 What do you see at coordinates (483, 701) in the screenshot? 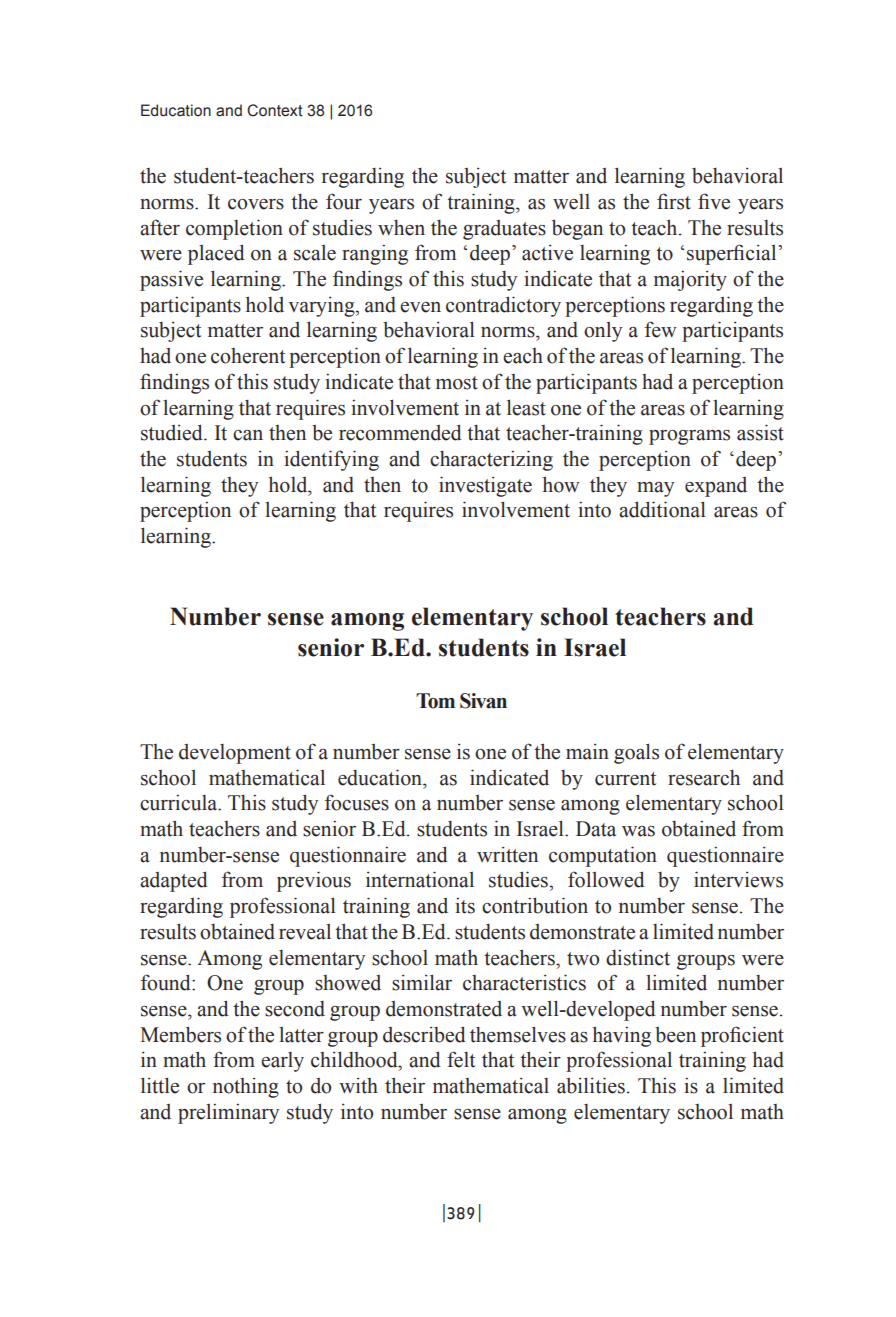
I see `Sivan` at bounding box center [483, 701].
